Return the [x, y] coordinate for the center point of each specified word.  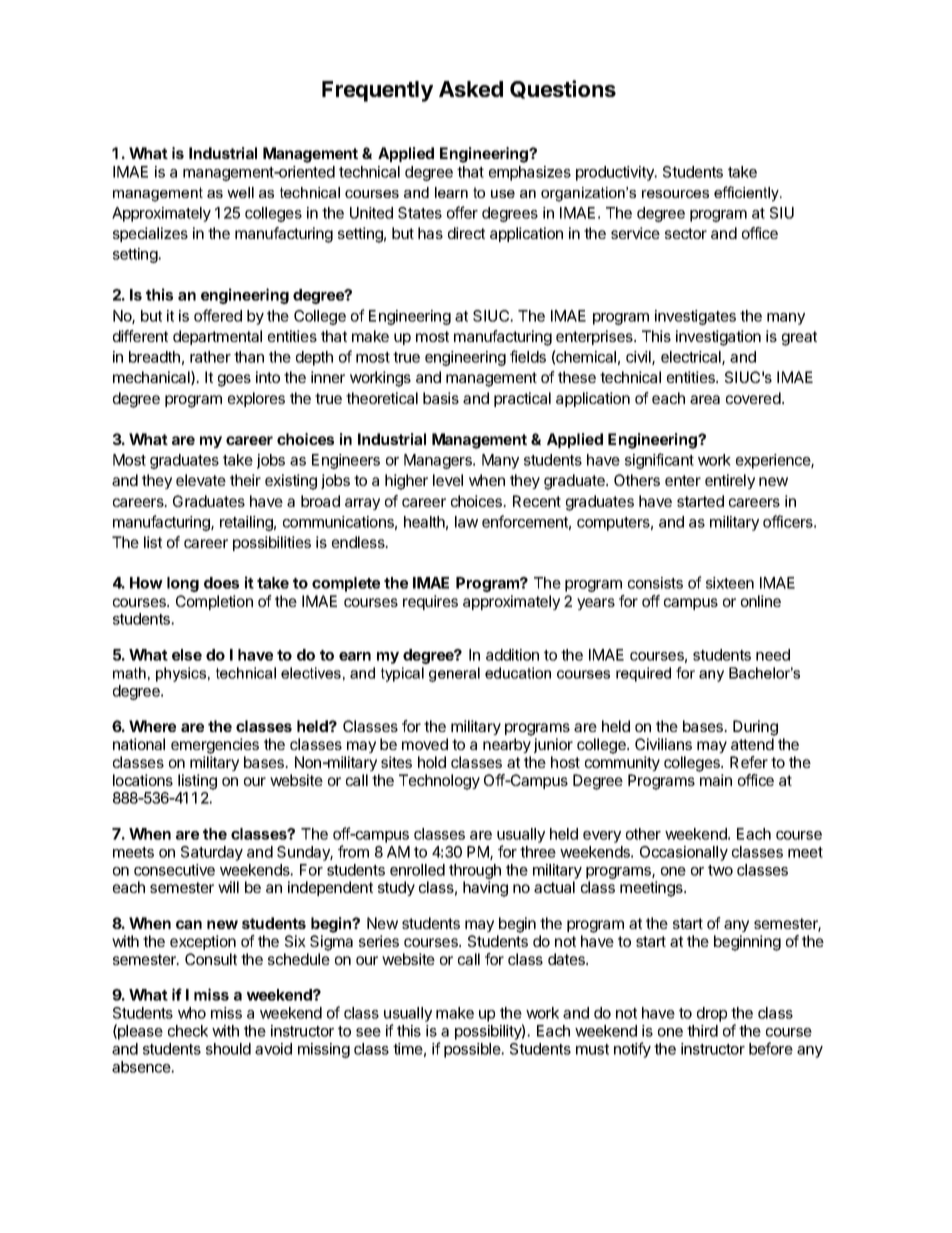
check [188, 1031]
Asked [471, 89]
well [240, 192]
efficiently [747, 194]
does [221, 583]
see [368, 1032]
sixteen [730, 583]
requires [430, 602]
